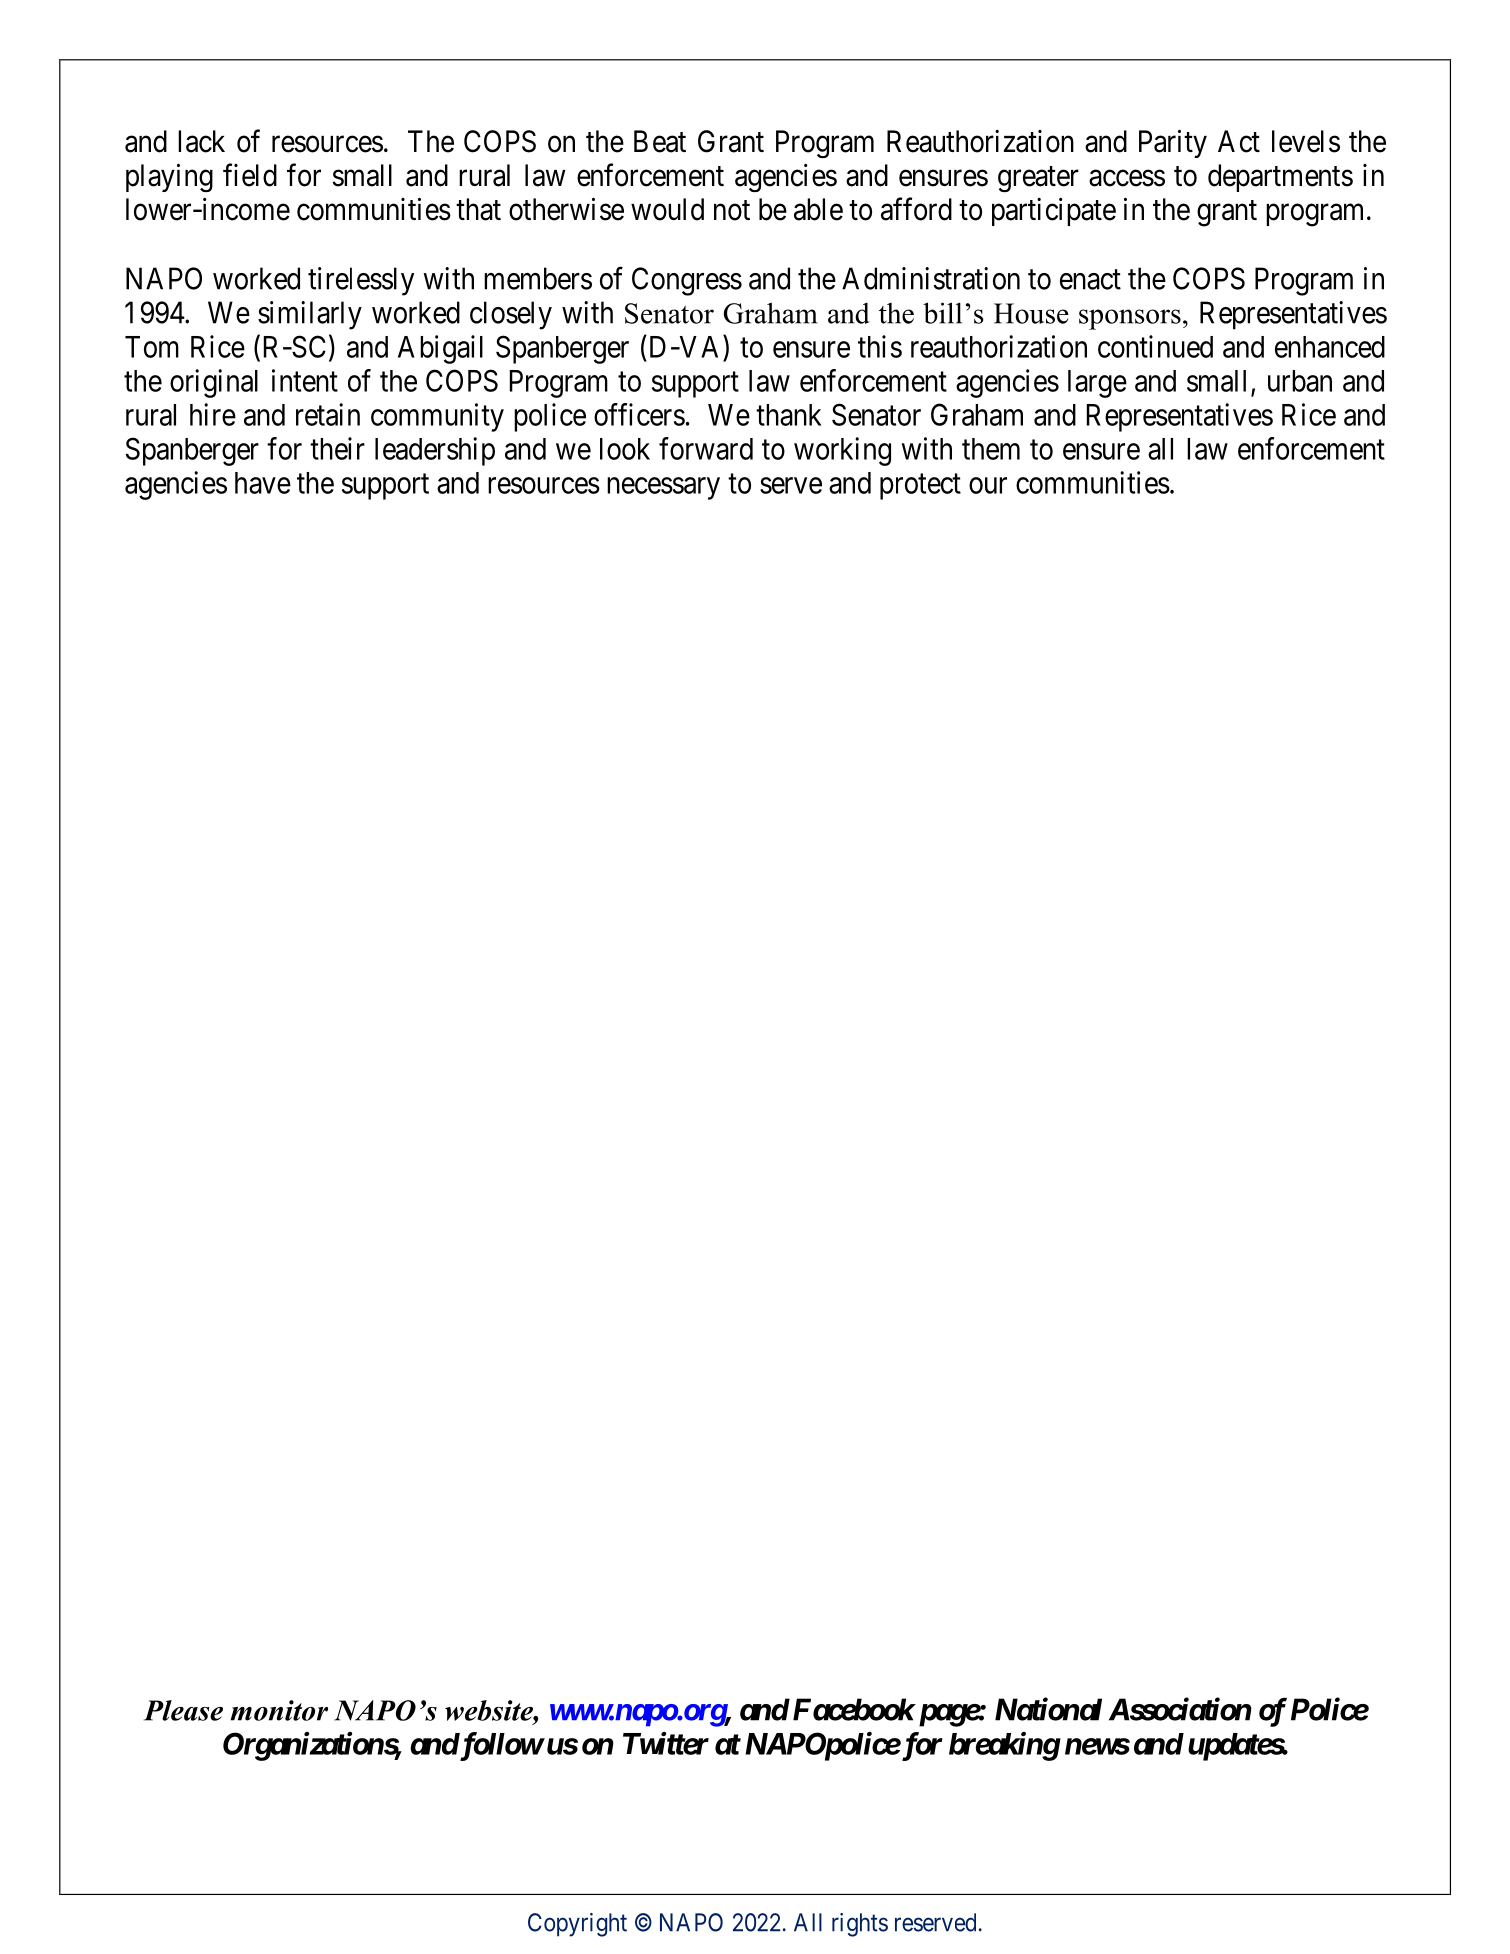 This page has height=1954, width=1510. What do you see at coordinates (337, 448) in the page?
I see `their` at bounding box center [337, 448].
